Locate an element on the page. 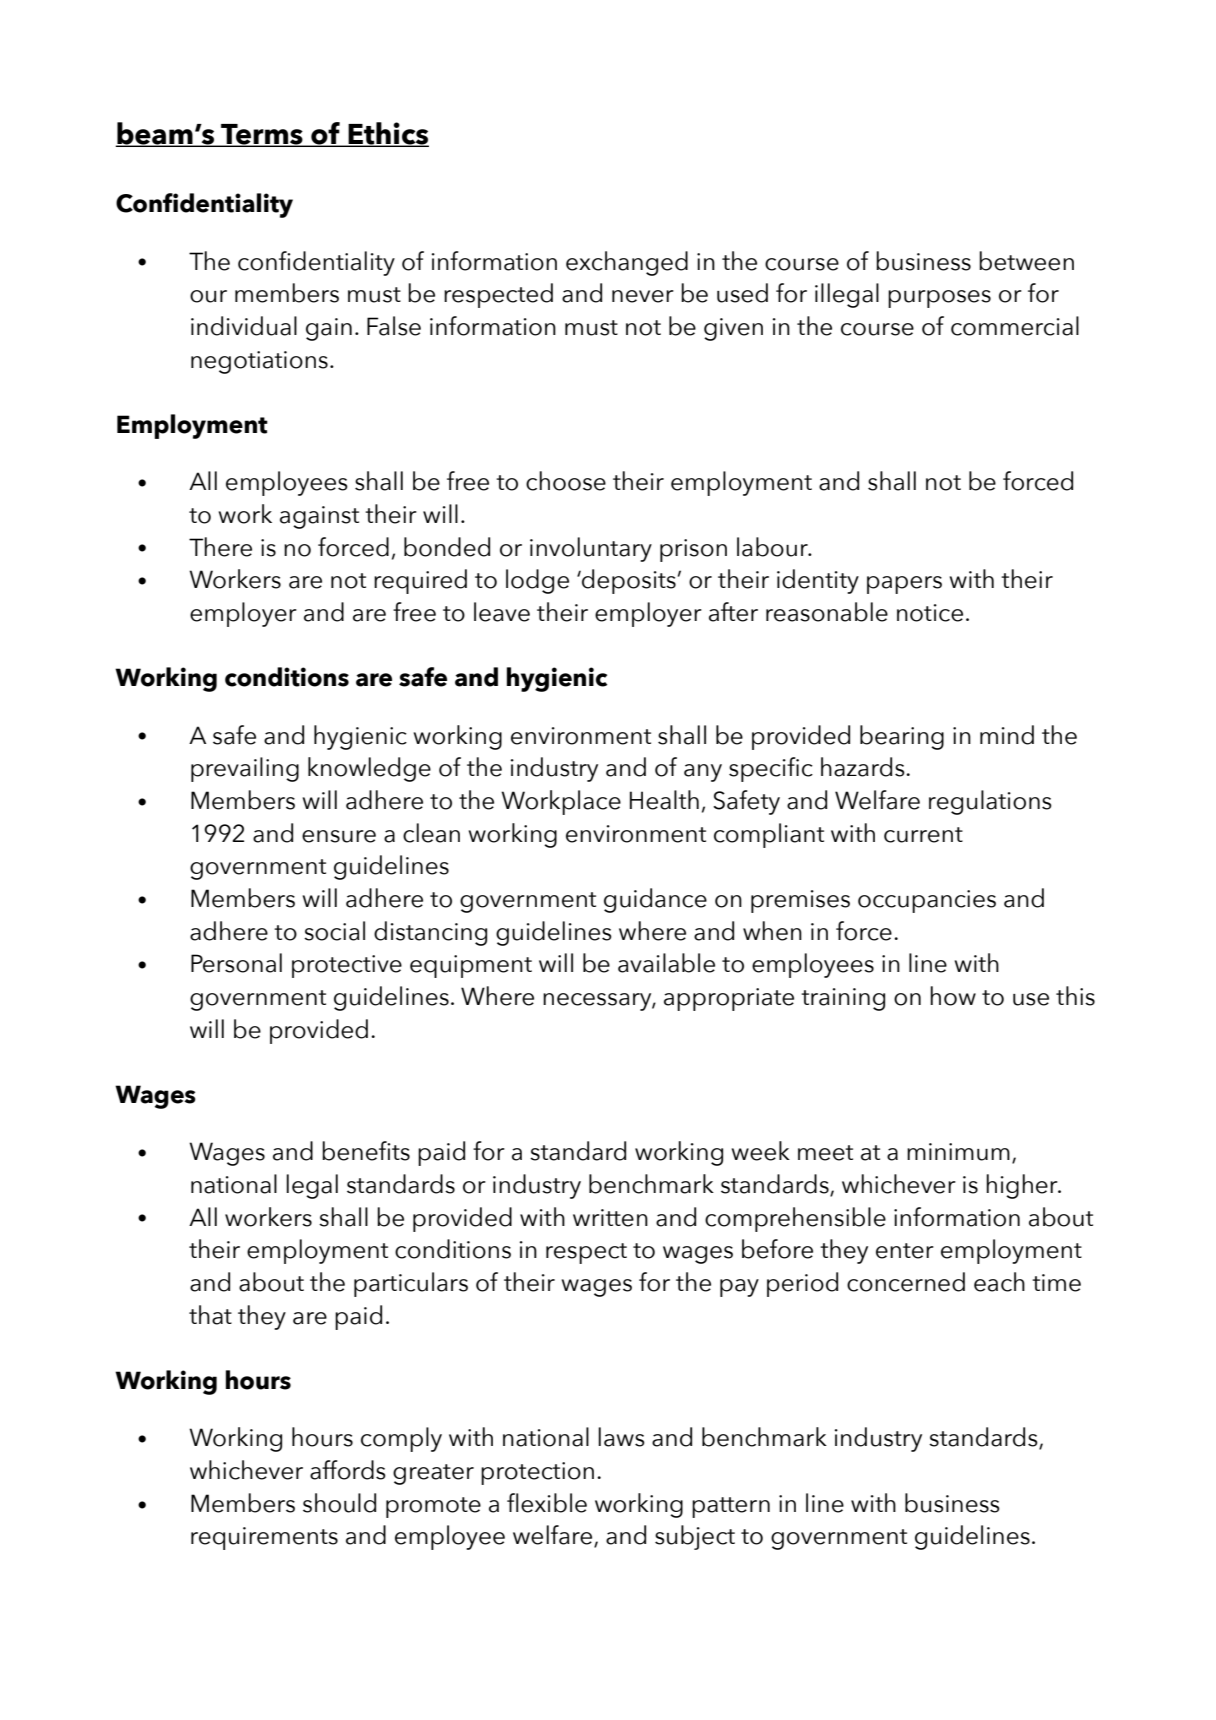 The width and height of the document is (1216, 1720). between is located at coordinates (1026, 261).
